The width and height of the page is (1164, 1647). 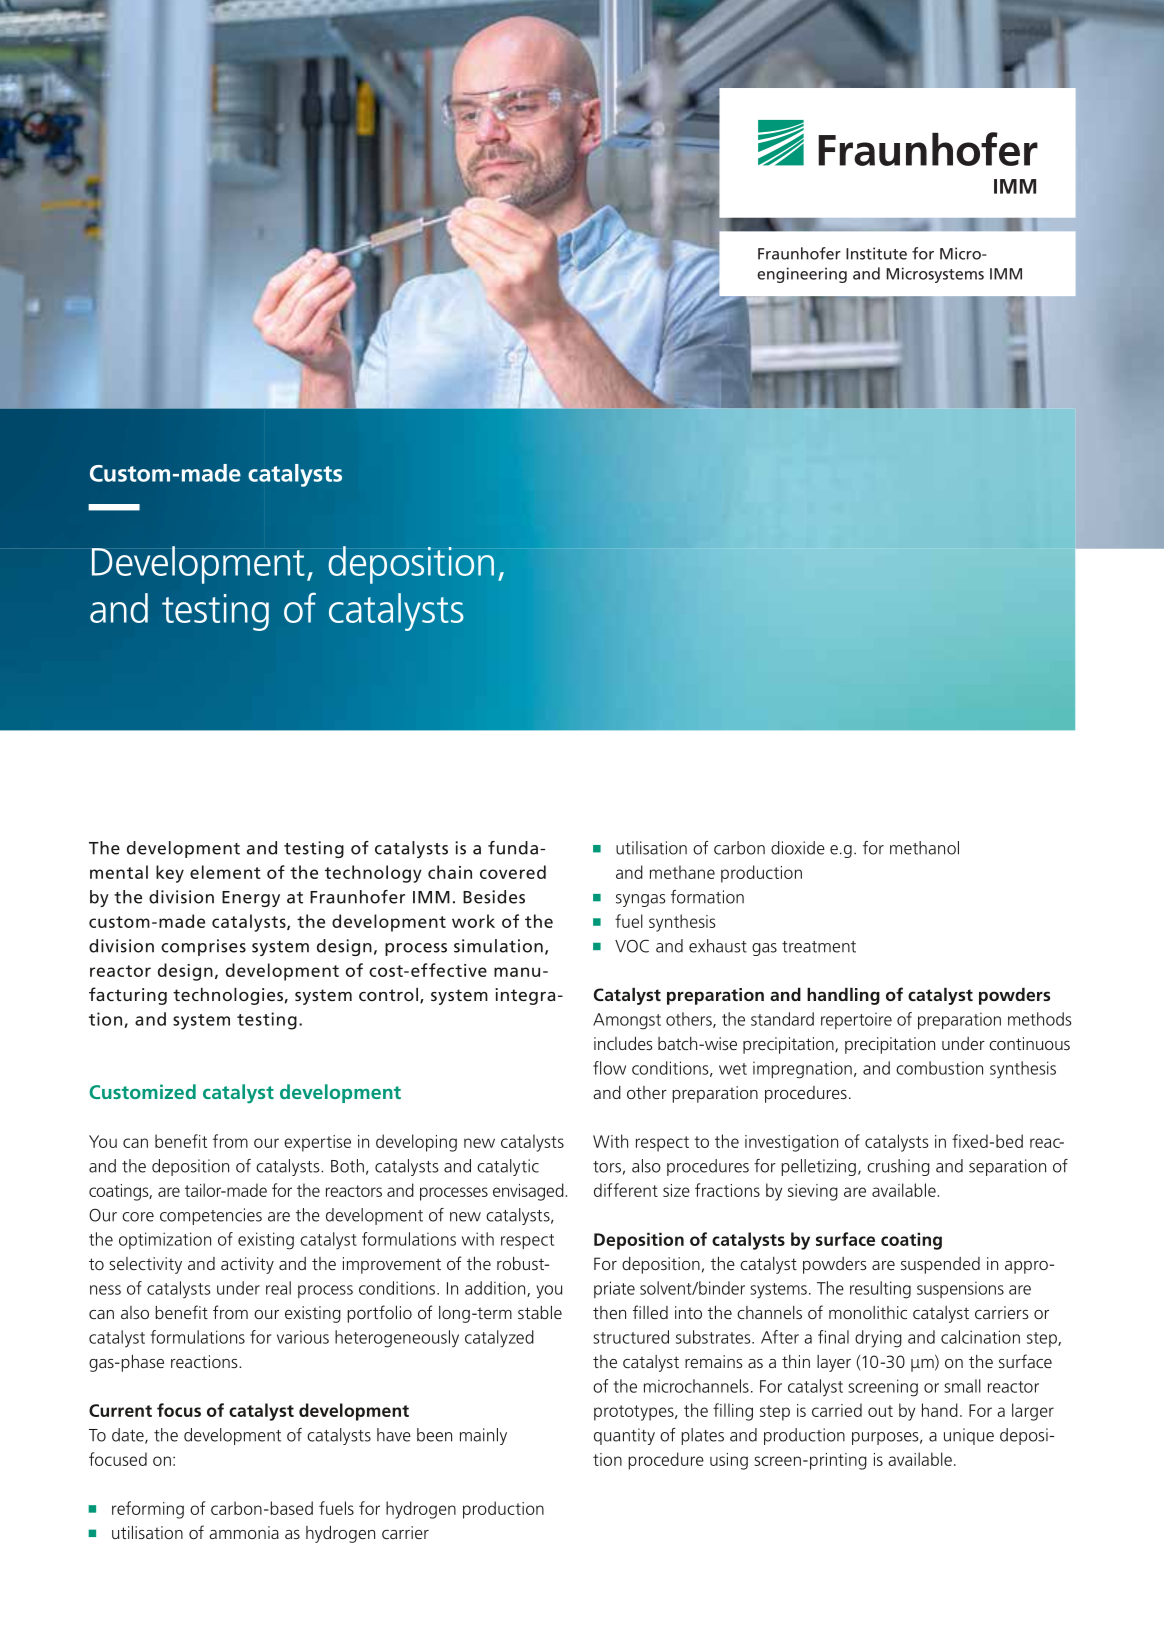 What do you see at coordinates (623, 1043) in the page?
I see `includes` at bounding box center [623, 1043].
